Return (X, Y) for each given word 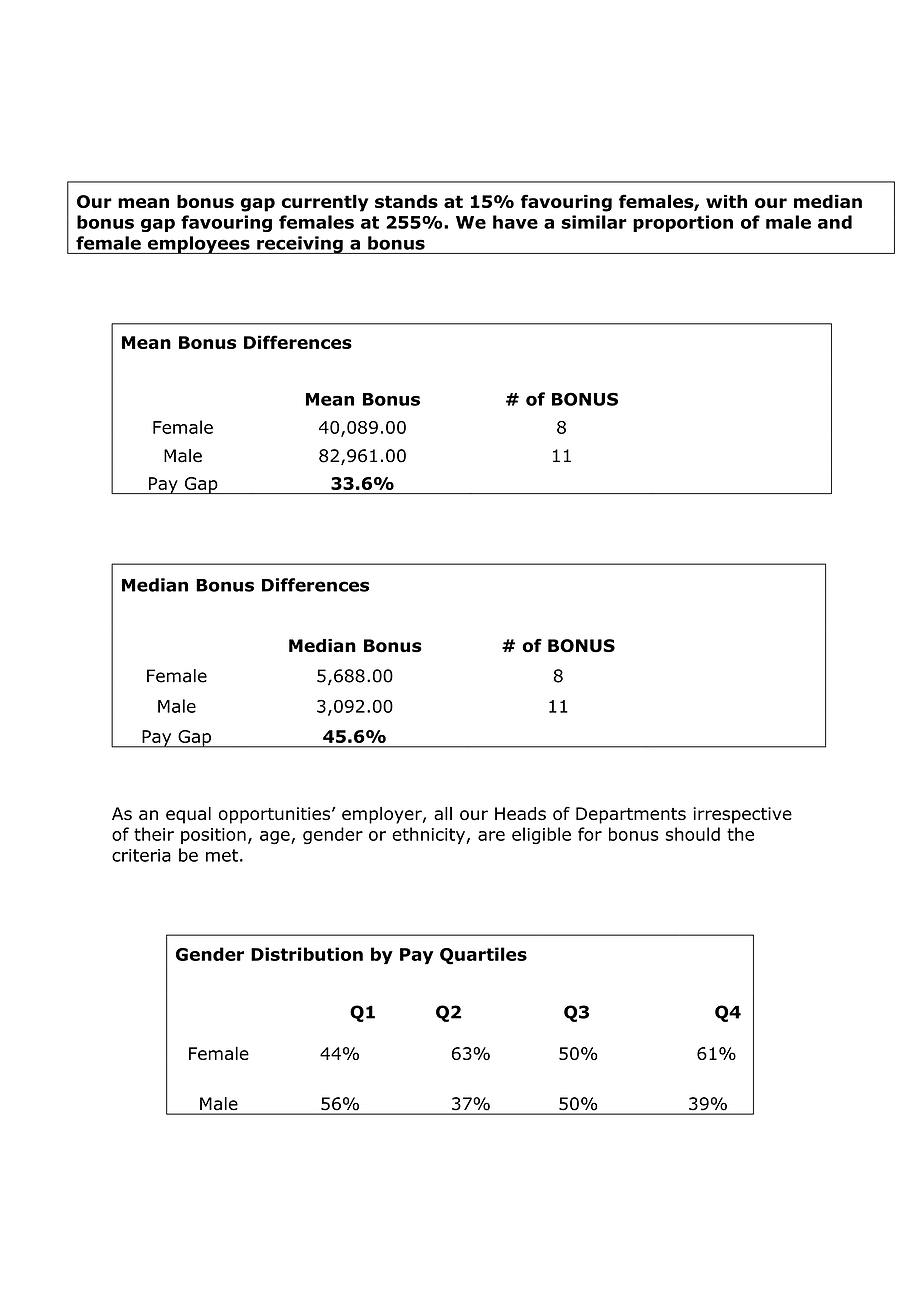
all (443, 813)
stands (406, 201)
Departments (631, 815)
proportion (683, 223)
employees (198, 245)
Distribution (307, 954)
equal (188, 815)
